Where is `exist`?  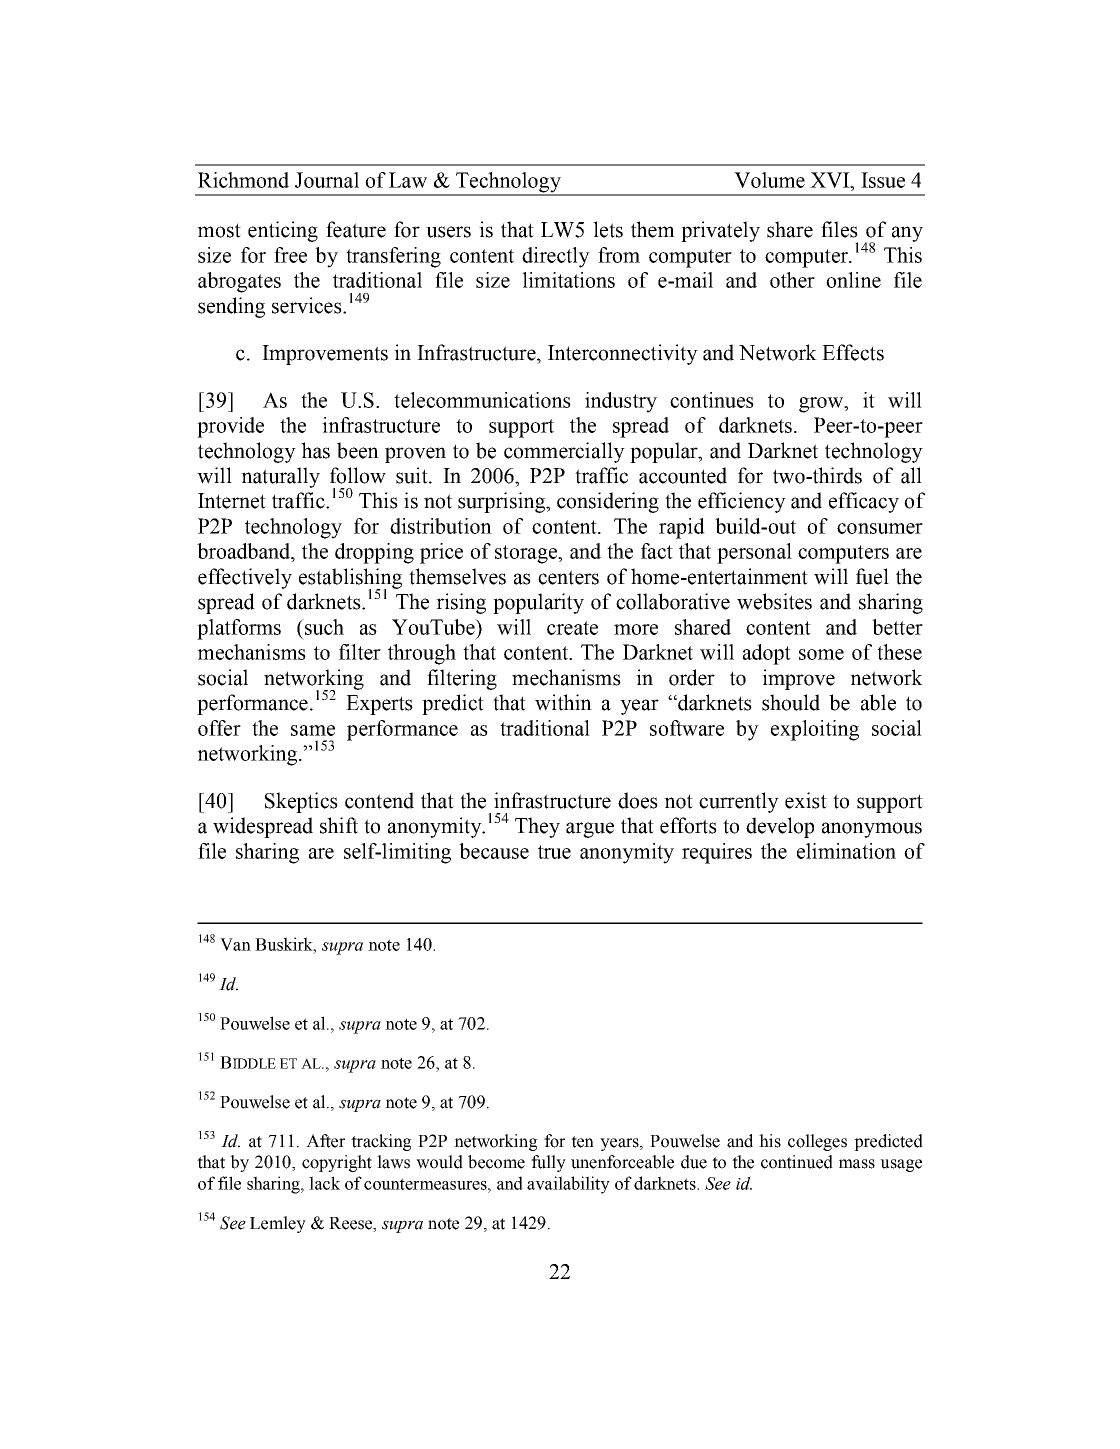 exist is located at coordinates (806, 800).
